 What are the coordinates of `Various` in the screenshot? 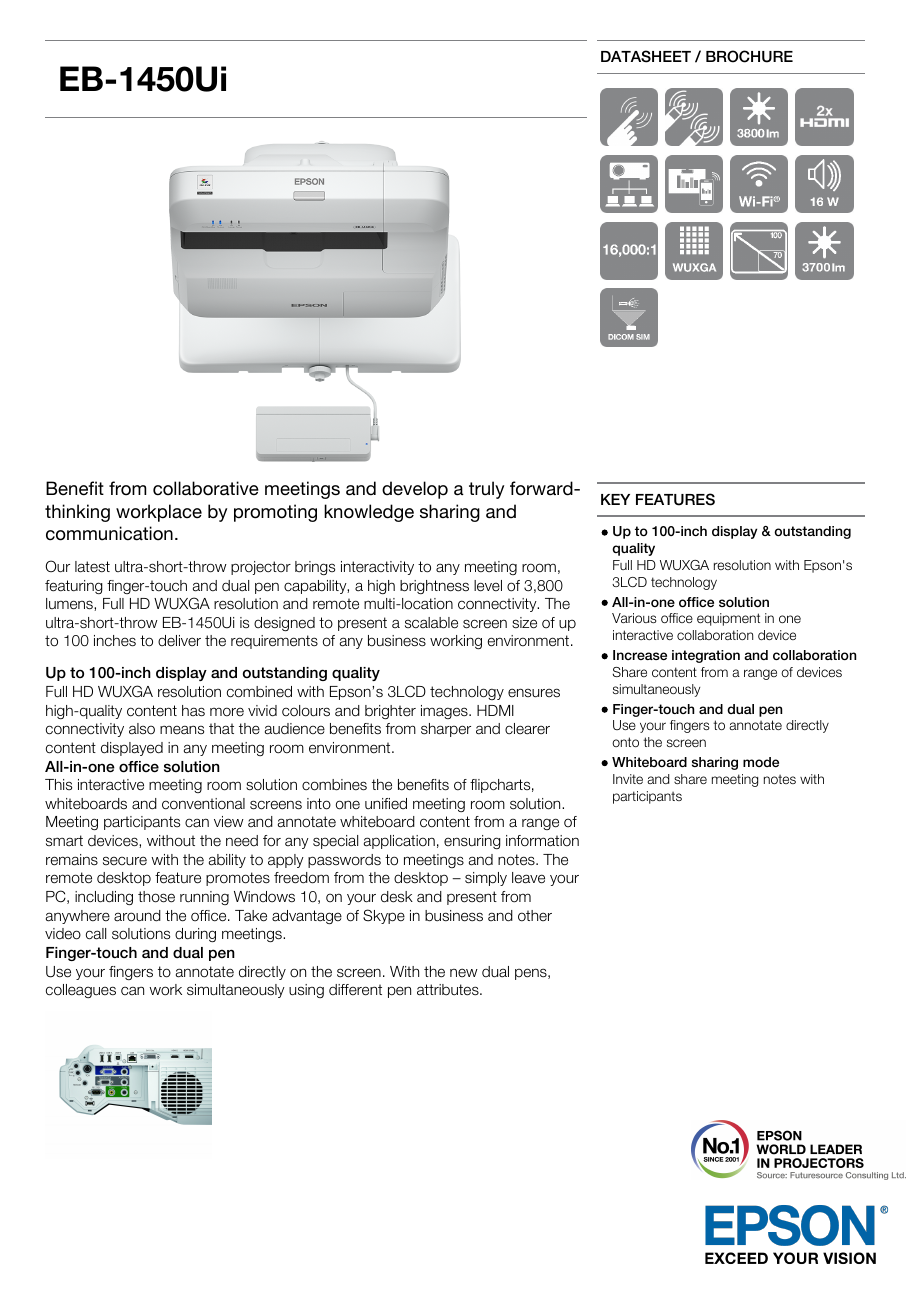 It's located at (634, 618).
